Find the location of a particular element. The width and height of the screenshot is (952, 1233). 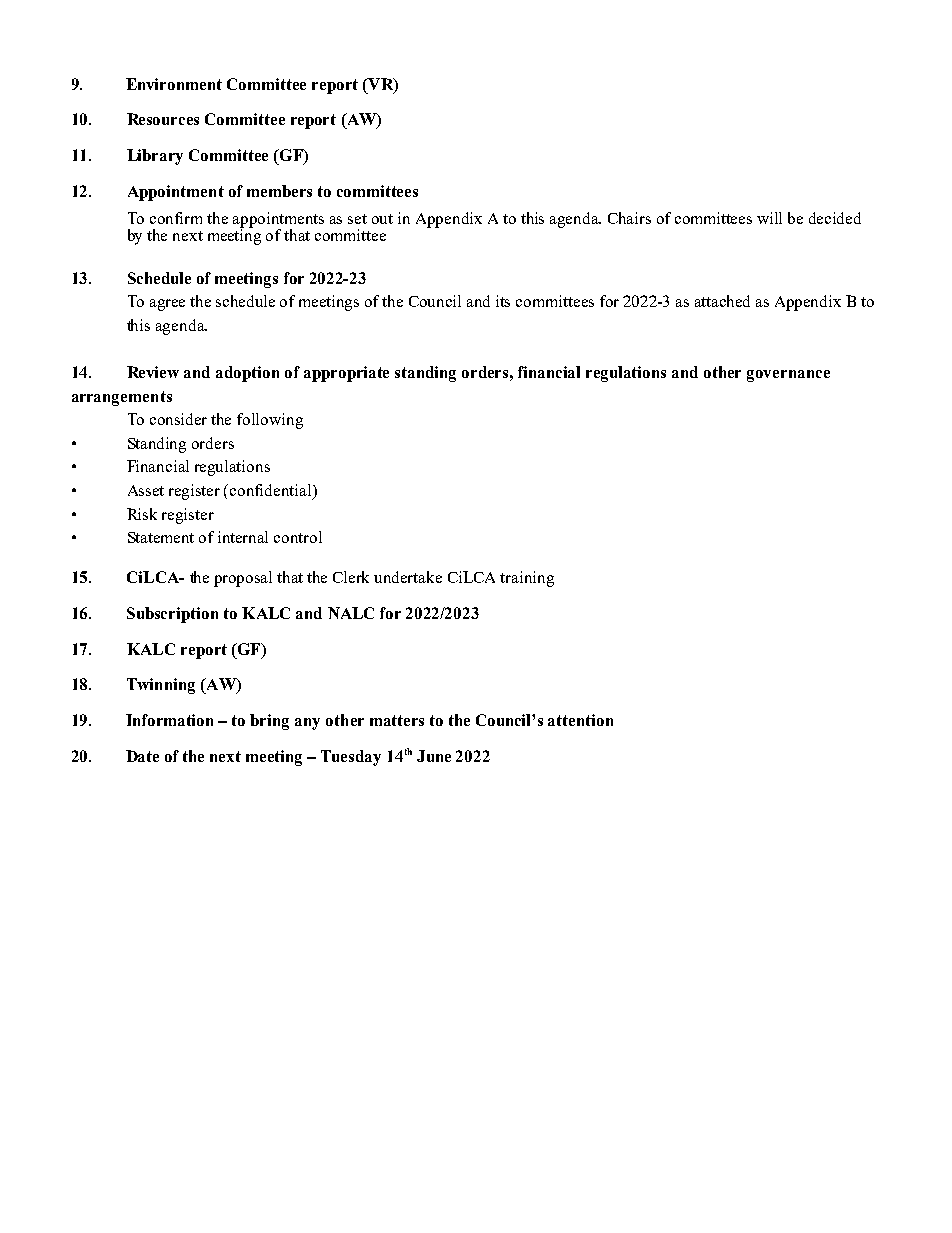

will is located at coordinates (769, 218).
